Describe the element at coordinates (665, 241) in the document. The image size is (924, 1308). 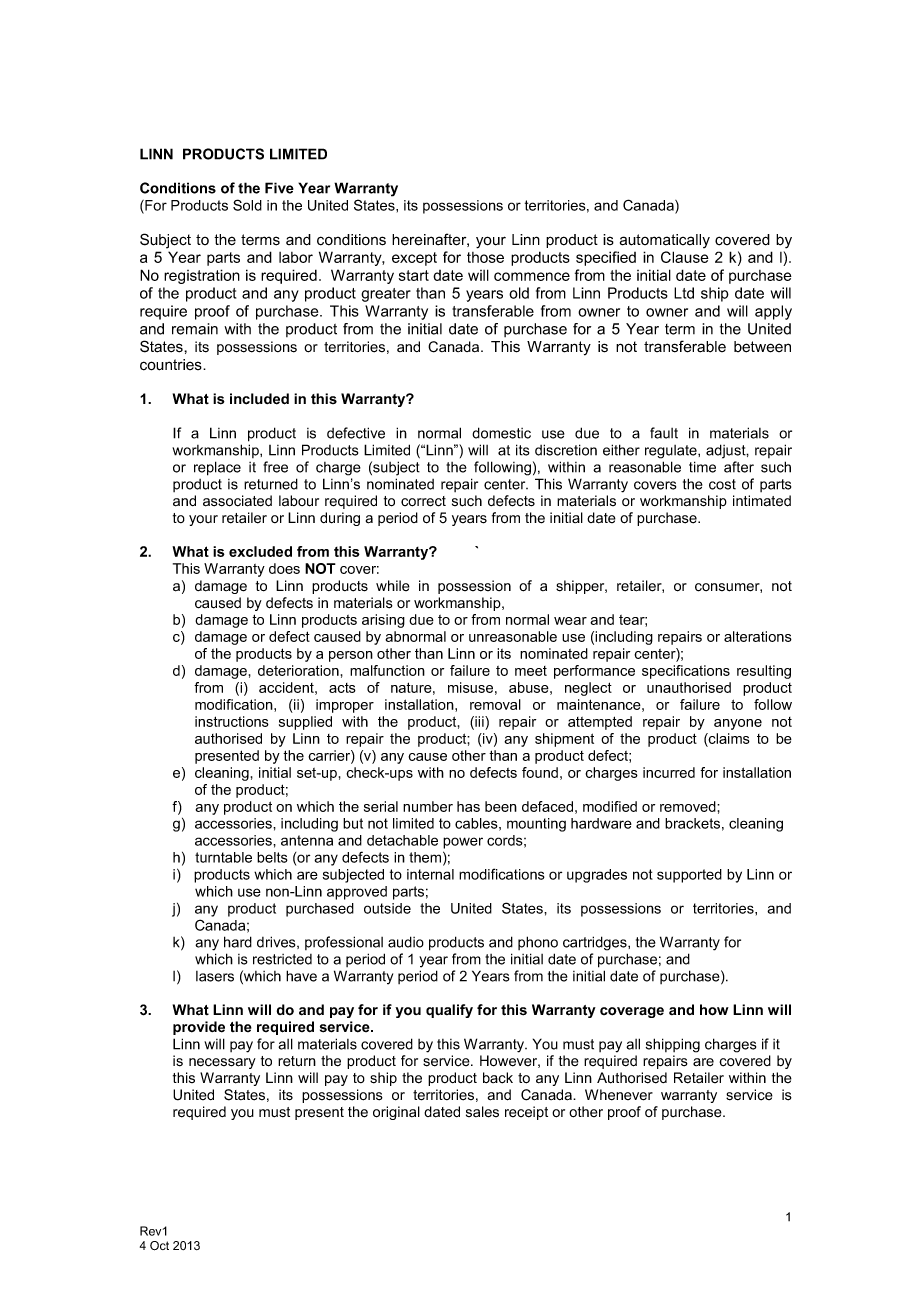
I see `automatically` at that location.
